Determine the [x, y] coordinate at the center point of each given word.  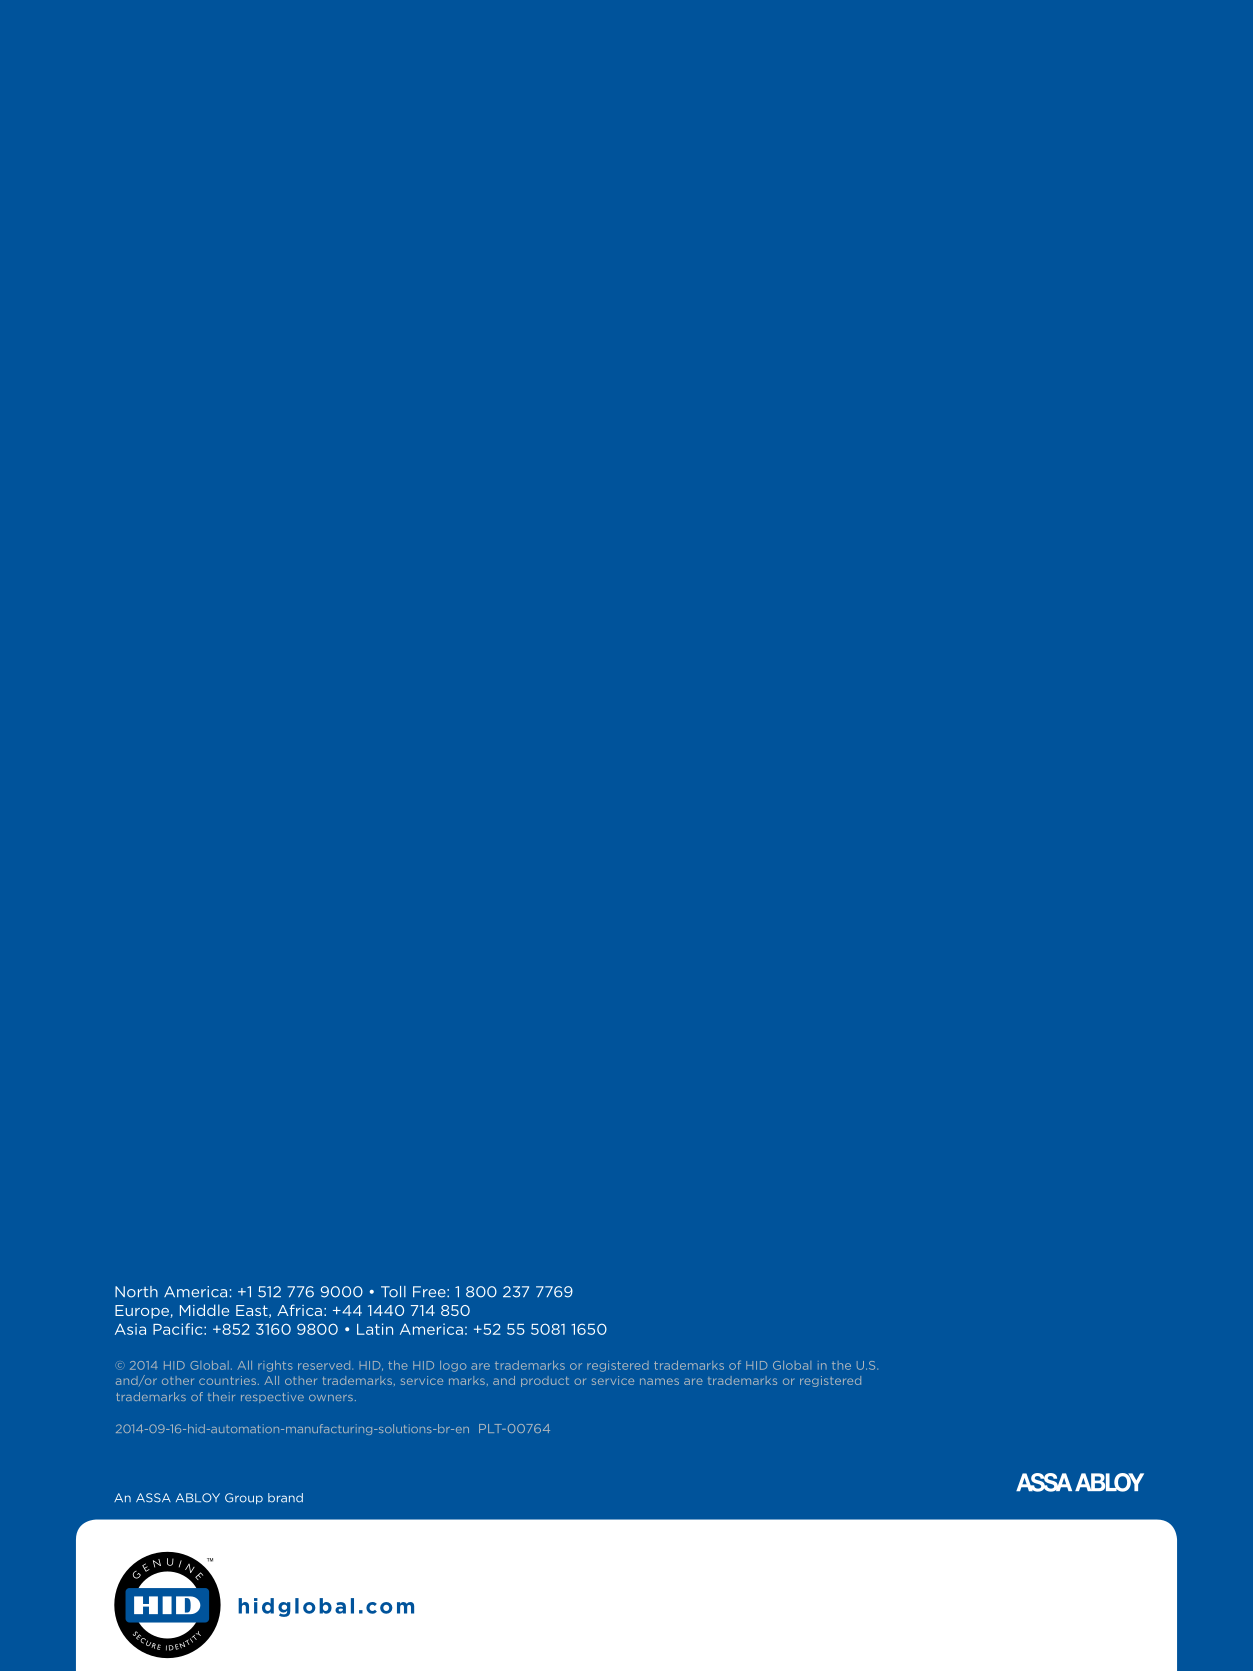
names [659, 1381]
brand [285, 1498]
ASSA [153, 1498]
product [545, 1381]
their [221, 1396]
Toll [393, 1292]
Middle [204, 1310]
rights [275, 1366]
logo [453, 1366]
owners [331, 1398]
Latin [375, 1329]
